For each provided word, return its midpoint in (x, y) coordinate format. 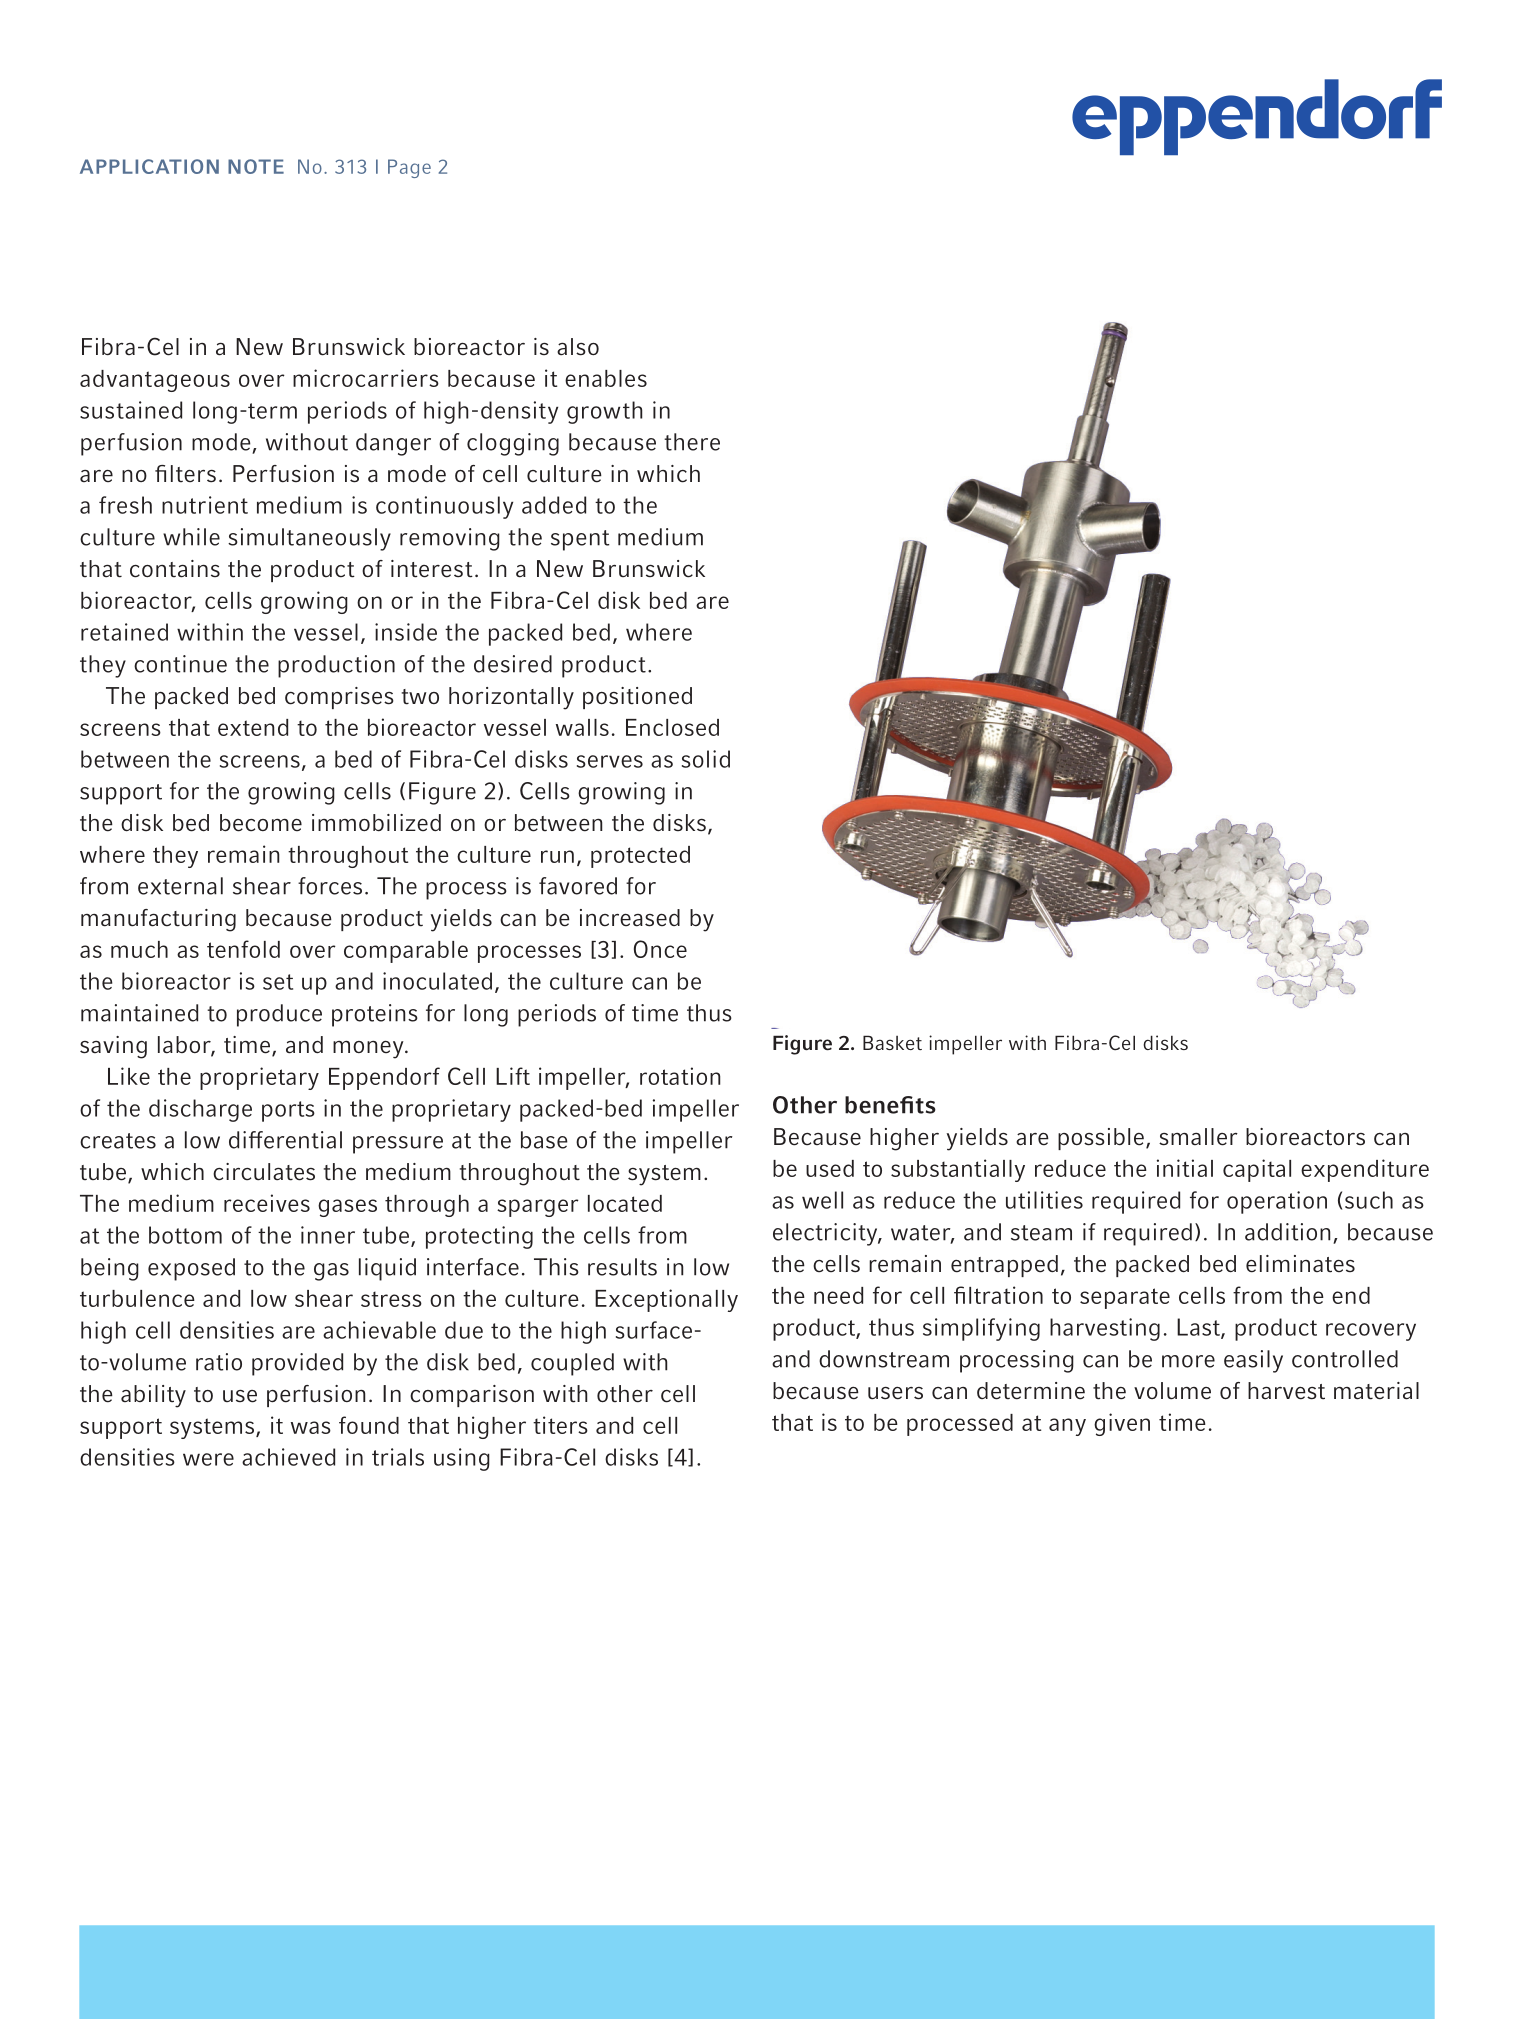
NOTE (256, 166)
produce (279, 1015)
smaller (1198, 1137)
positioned (637, 698)
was (311, 1427)
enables (606, 378)
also (578, 347)
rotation (680, 1076)
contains (175, 569)
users (895, 1393)
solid (706, 759)
